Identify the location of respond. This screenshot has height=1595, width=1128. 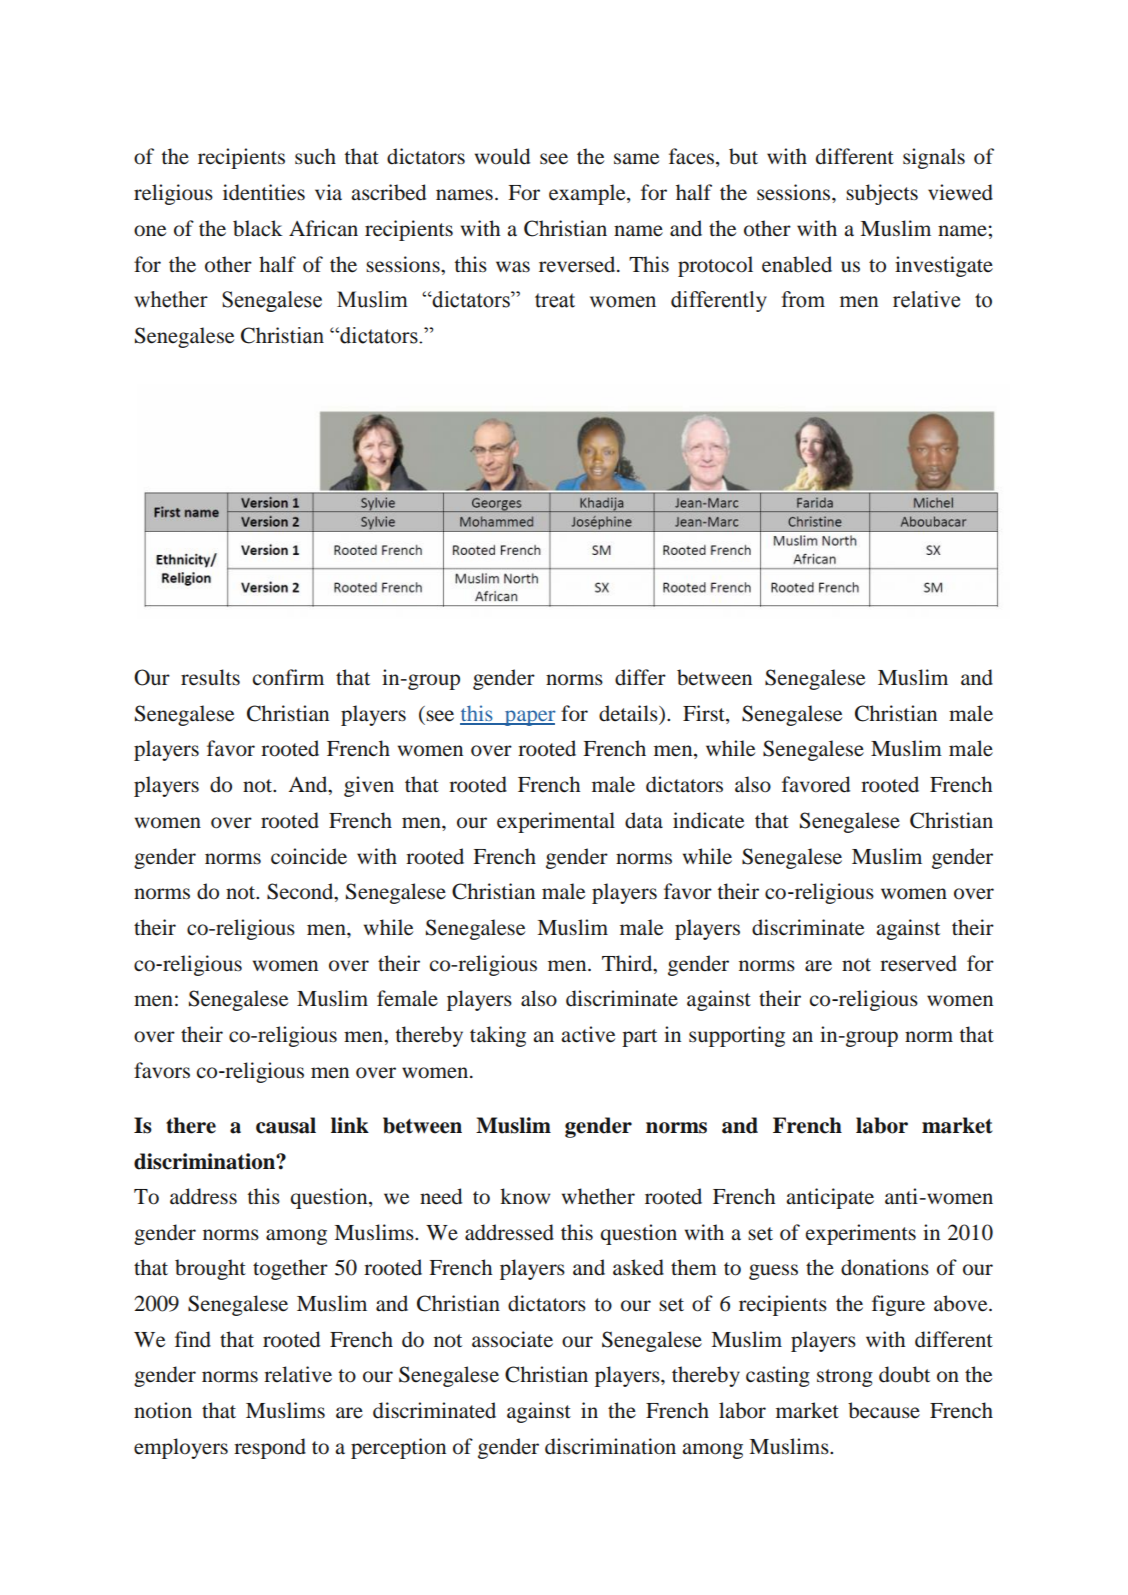
(270, 1448).
